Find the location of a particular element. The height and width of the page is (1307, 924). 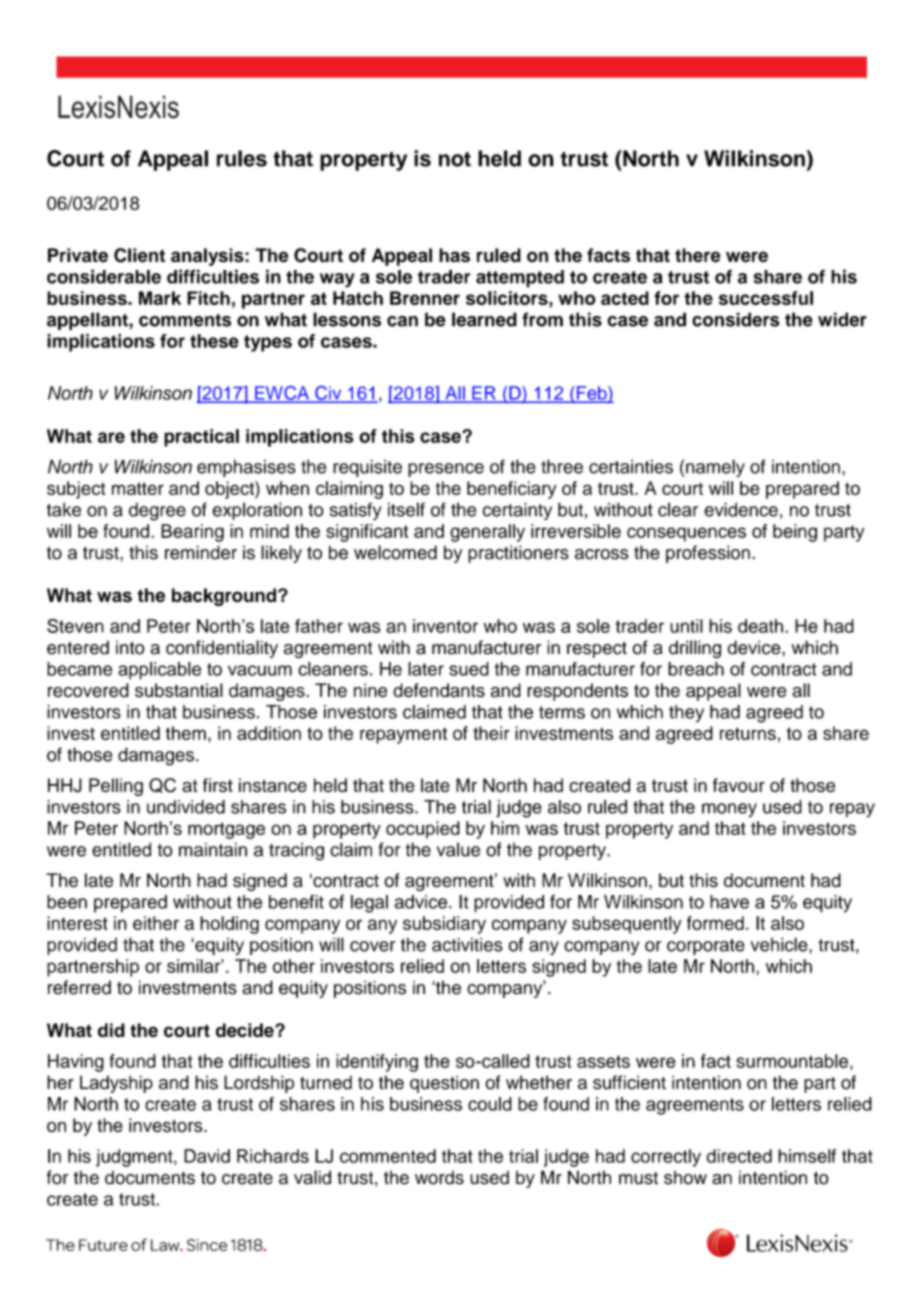

considers is located at coordinates (736, 319).
